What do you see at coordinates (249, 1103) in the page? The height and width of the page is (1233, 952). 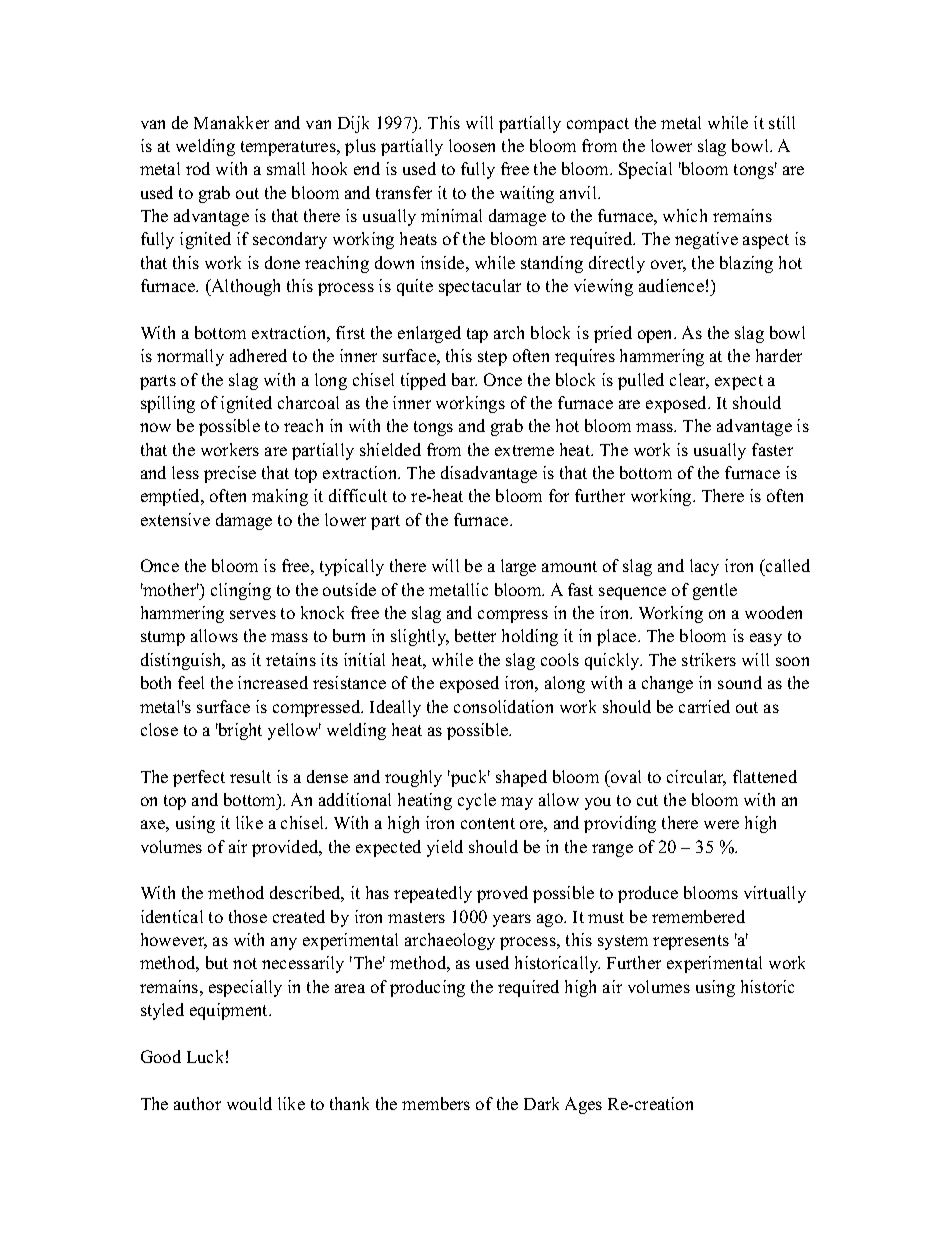 I see `would` at bounding box center [249, 1103].
